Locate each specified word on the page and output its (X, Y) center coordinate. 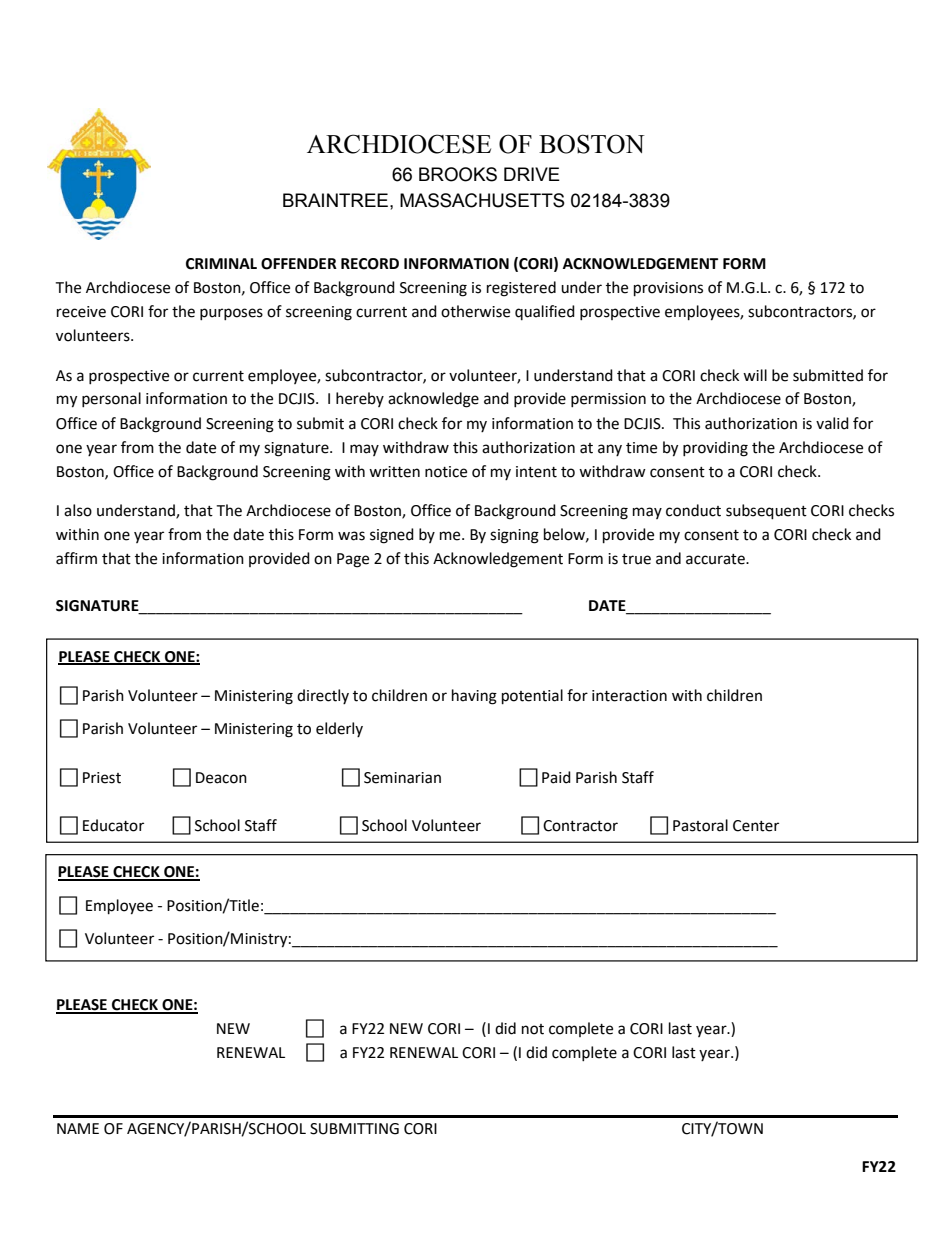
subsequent (766, 512)
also (78, 510)
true (636, 559)
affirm (76, 558)
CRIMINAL (221, 264)
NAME (78, 1128)
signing (514, 536)
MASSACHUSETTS (482, 200)
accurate (716, 559)
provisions (668, 289)
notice (446, 472)
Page (353, 560)
